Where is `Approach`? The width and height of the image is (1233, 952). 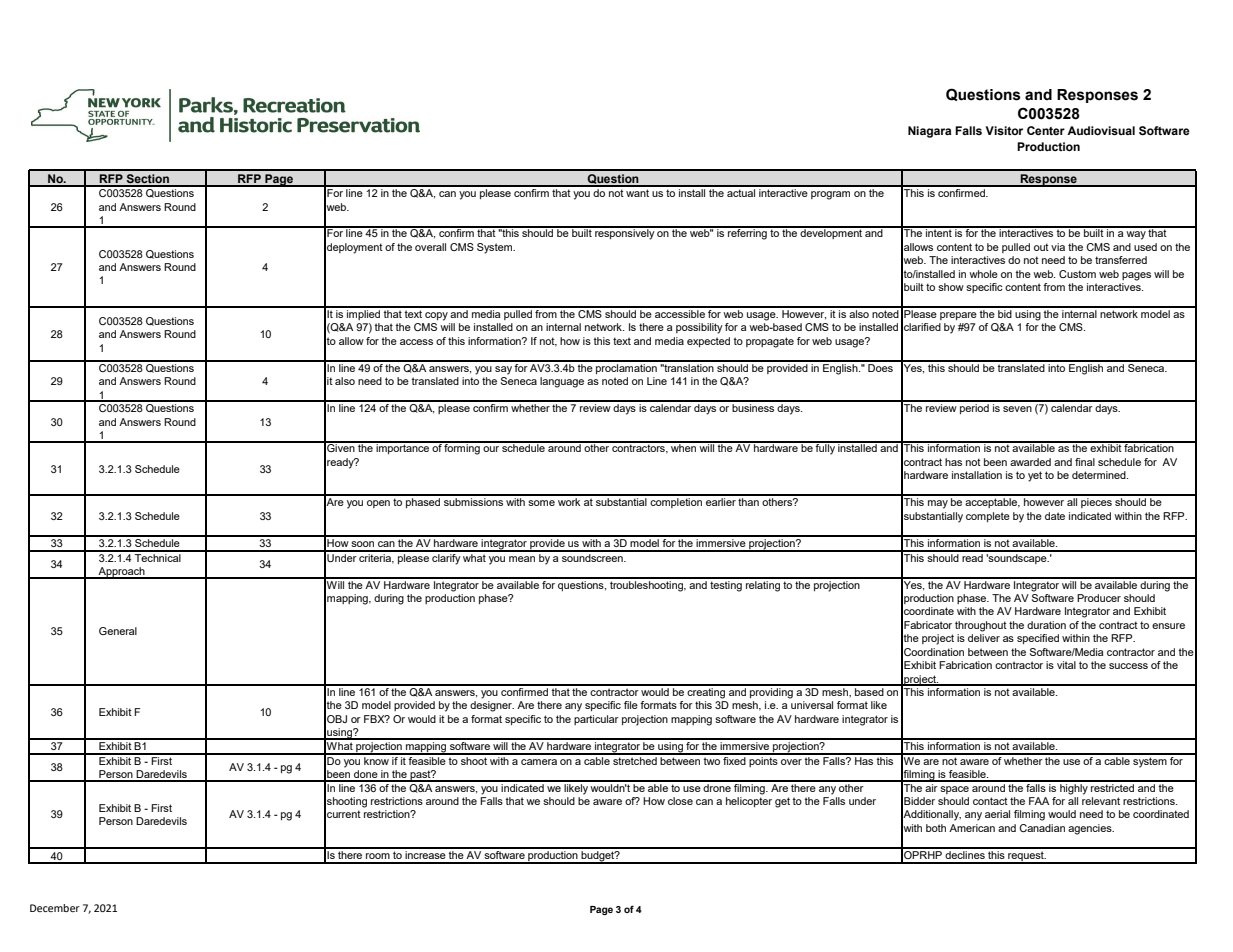 Approach is located at coordinates (122, 573).
